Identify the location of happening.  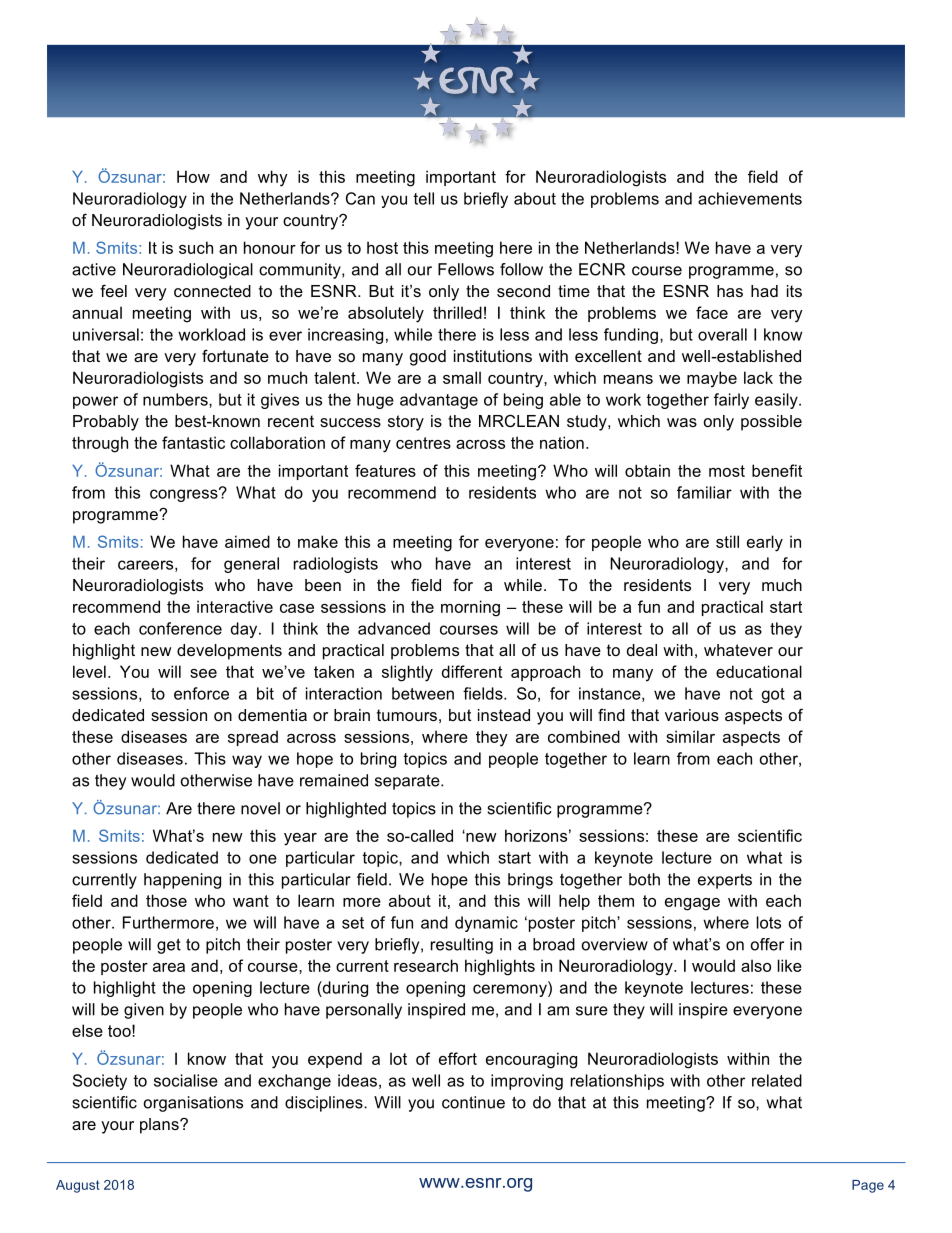
(182, 881).
